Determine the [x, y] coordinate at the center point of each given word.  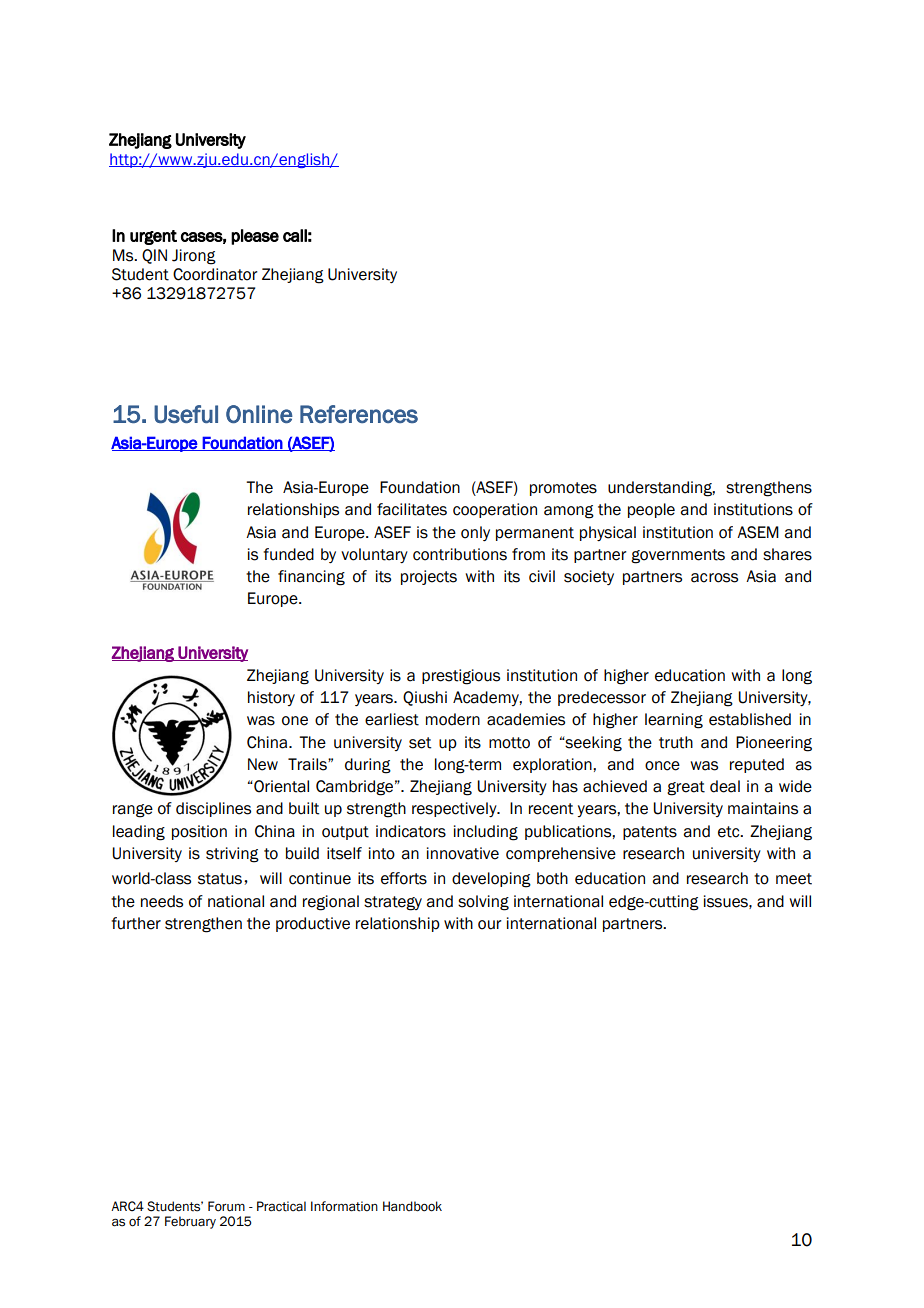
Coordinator [215, 274]
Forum [226, 1206]
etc [730, 832]
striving [232, 855]
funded [288, 554]
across [714, 578]
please [255, 237]
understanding [661, 489]
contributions [460, 554]
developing [491, 880]
